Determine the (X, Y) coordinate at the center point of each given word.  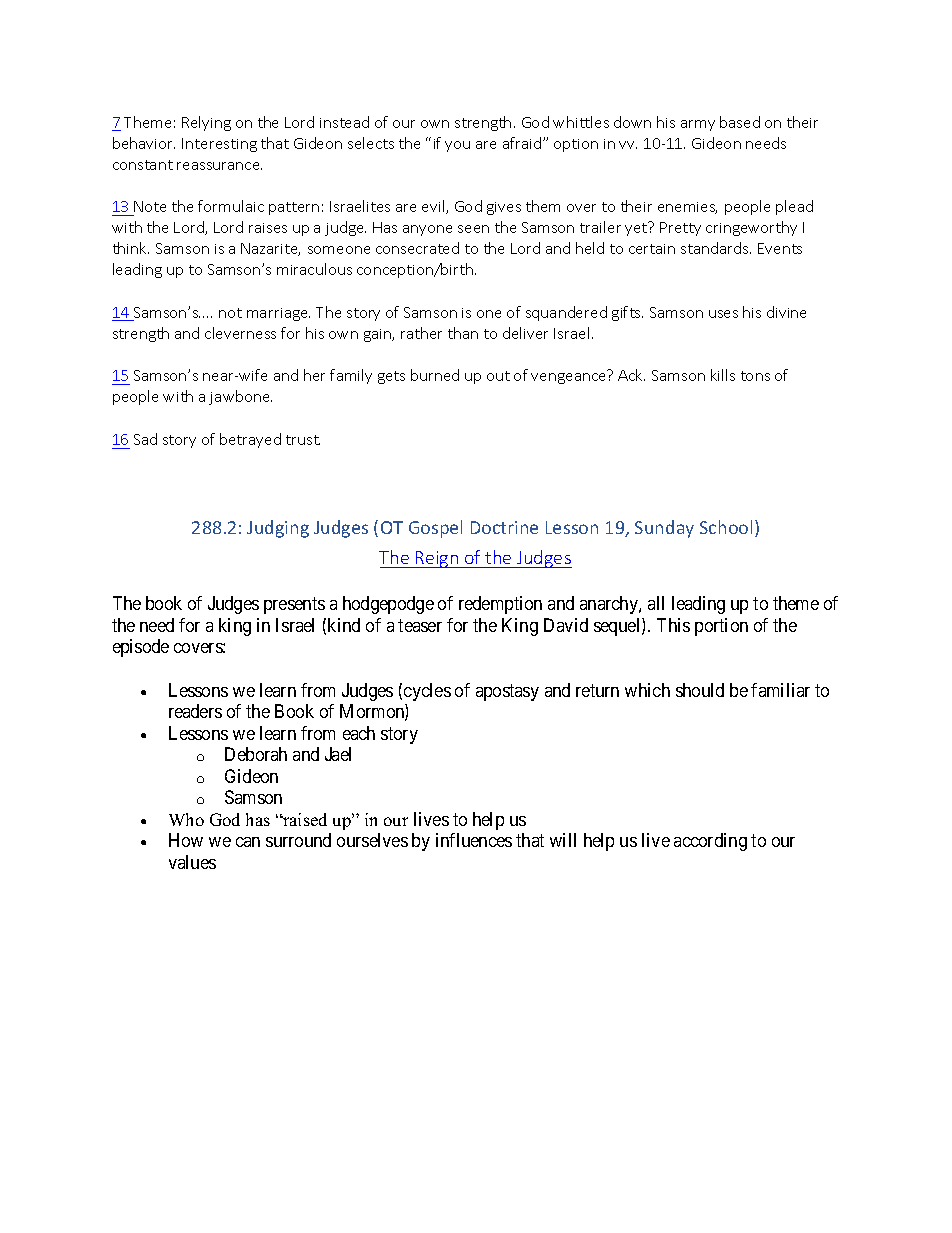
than (463, 333)
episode (141, 648)
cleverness (240, 333)
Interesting (219, 145)
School (726, 527)
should (700, 690)
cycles (427, 692)
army (698, 125)
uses (723, 314)
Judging (278, 529)
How (186, 840)
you (457, 146)
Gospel (435, 529)
